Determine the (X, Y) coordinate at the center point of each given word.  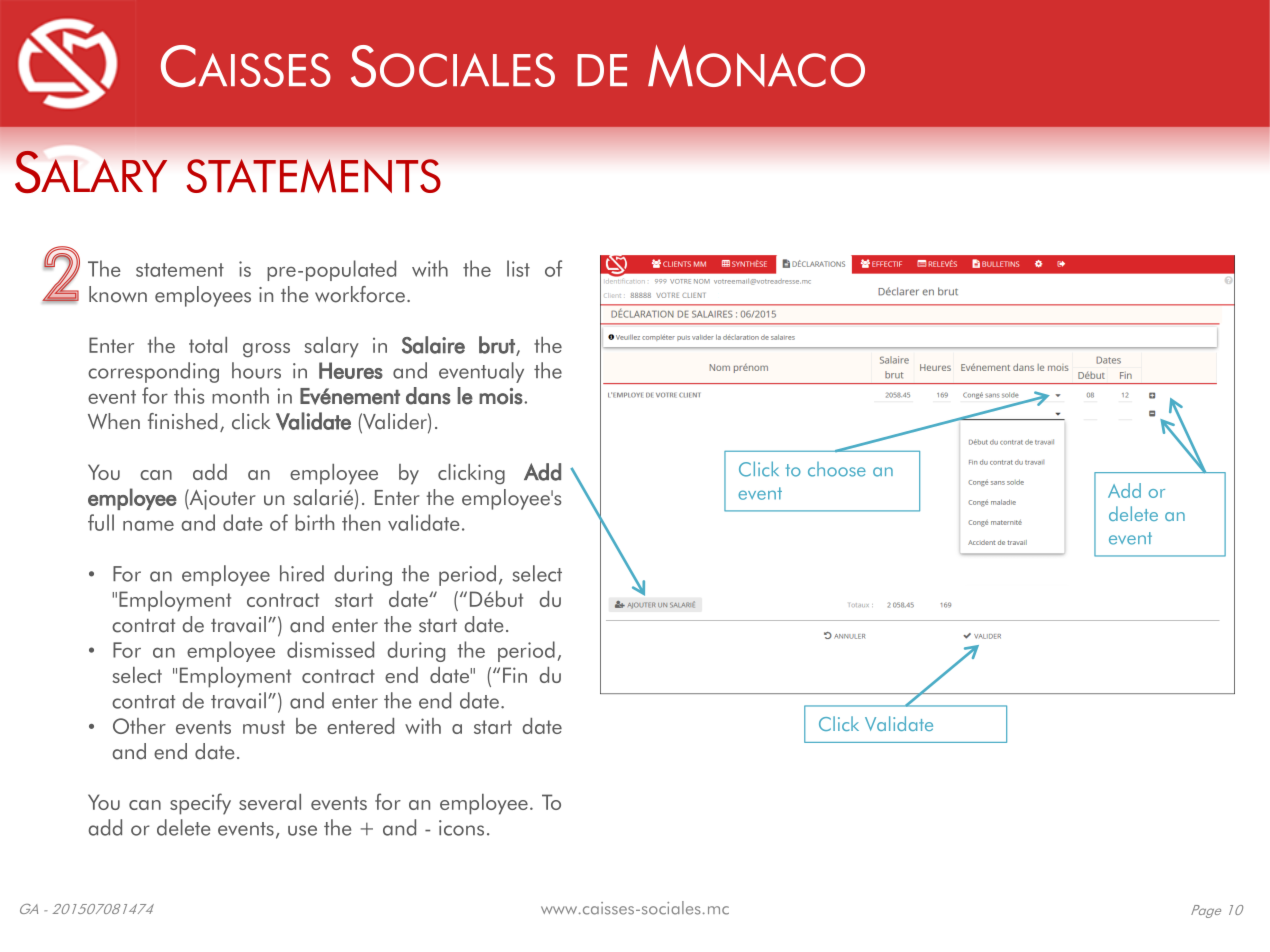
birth (314, 522)
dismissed (330, 649)
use (302, 830)
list (518, 268)
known (118, 294)
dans (428, 396)
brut (498, 346)
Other (139, 726)
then (361, 522)
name (148, 526)
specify (200, 804)
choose (837, 469)
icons (461, 828)
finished (182, 421)
